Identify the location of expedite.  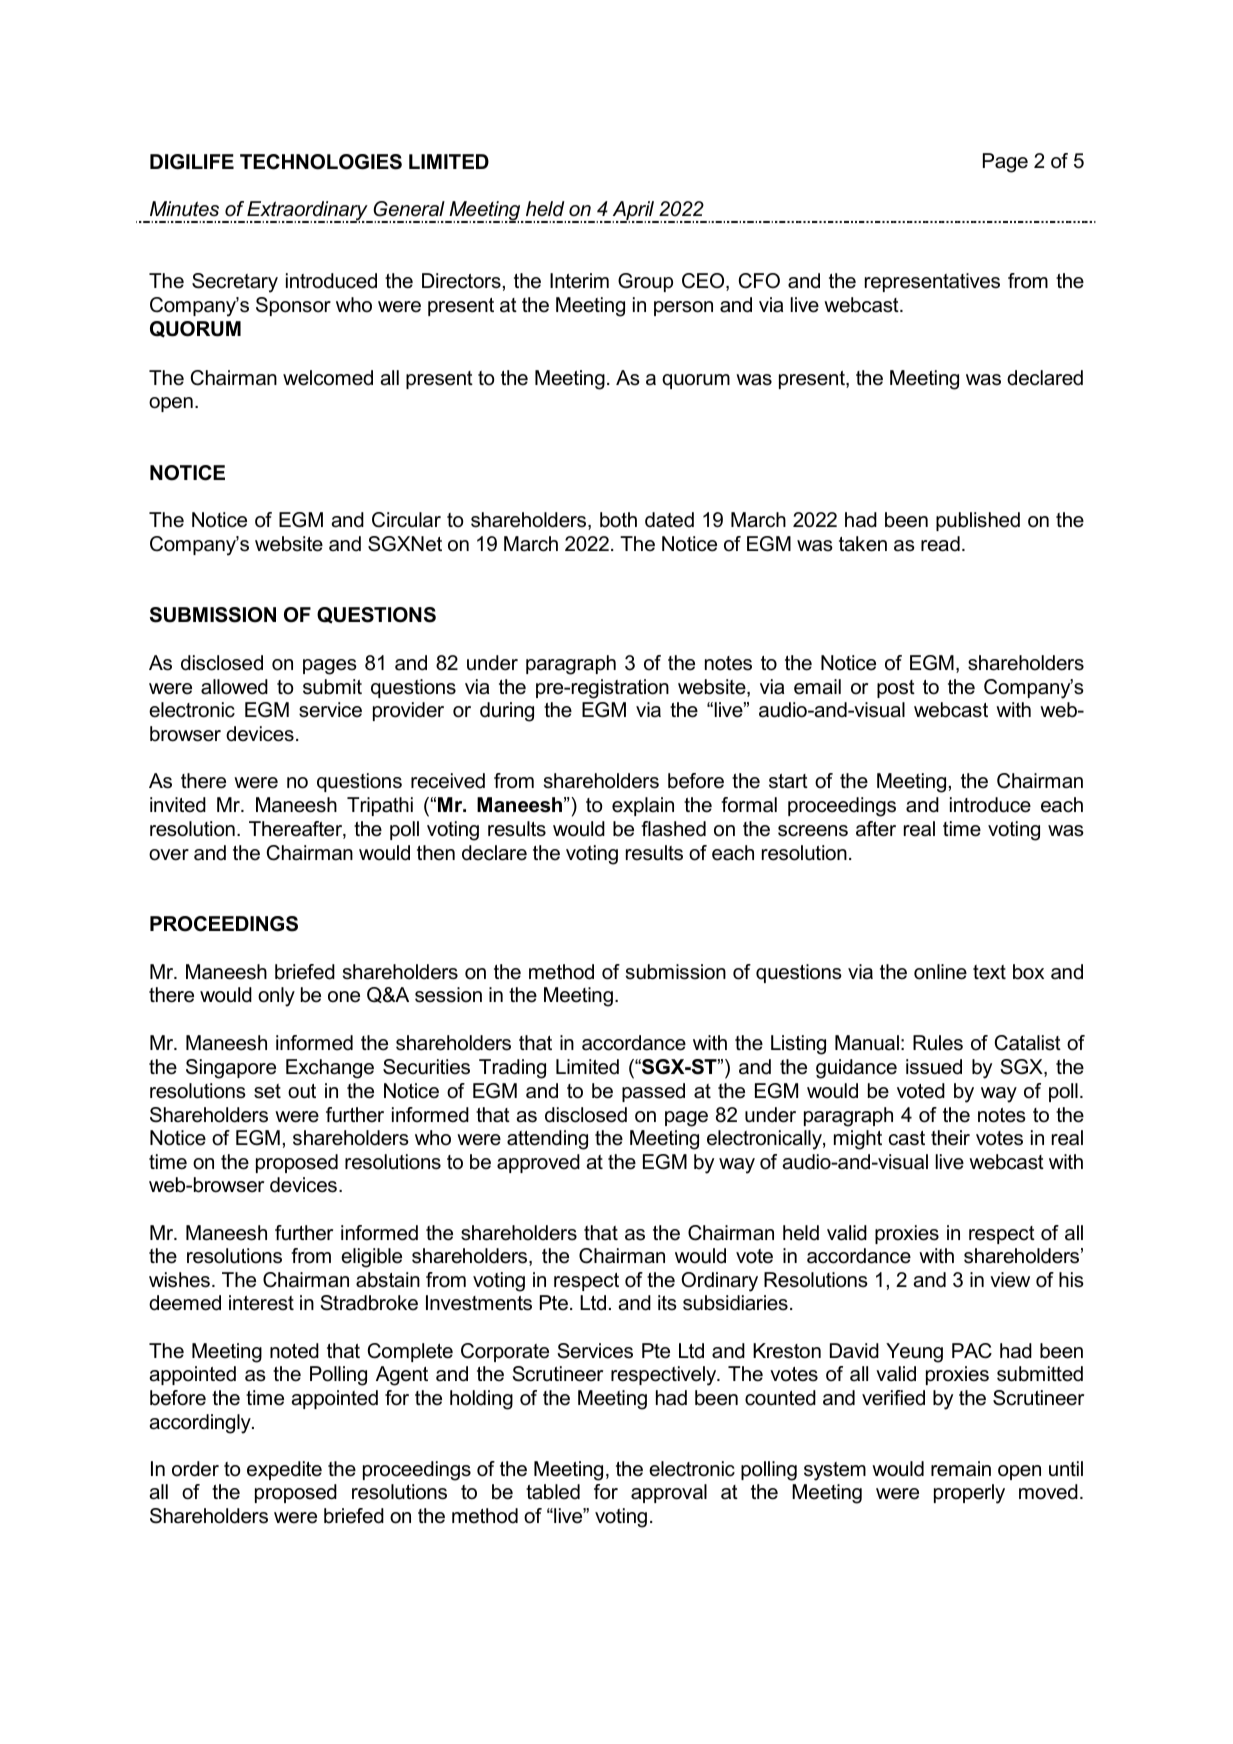
(284, 1470).
